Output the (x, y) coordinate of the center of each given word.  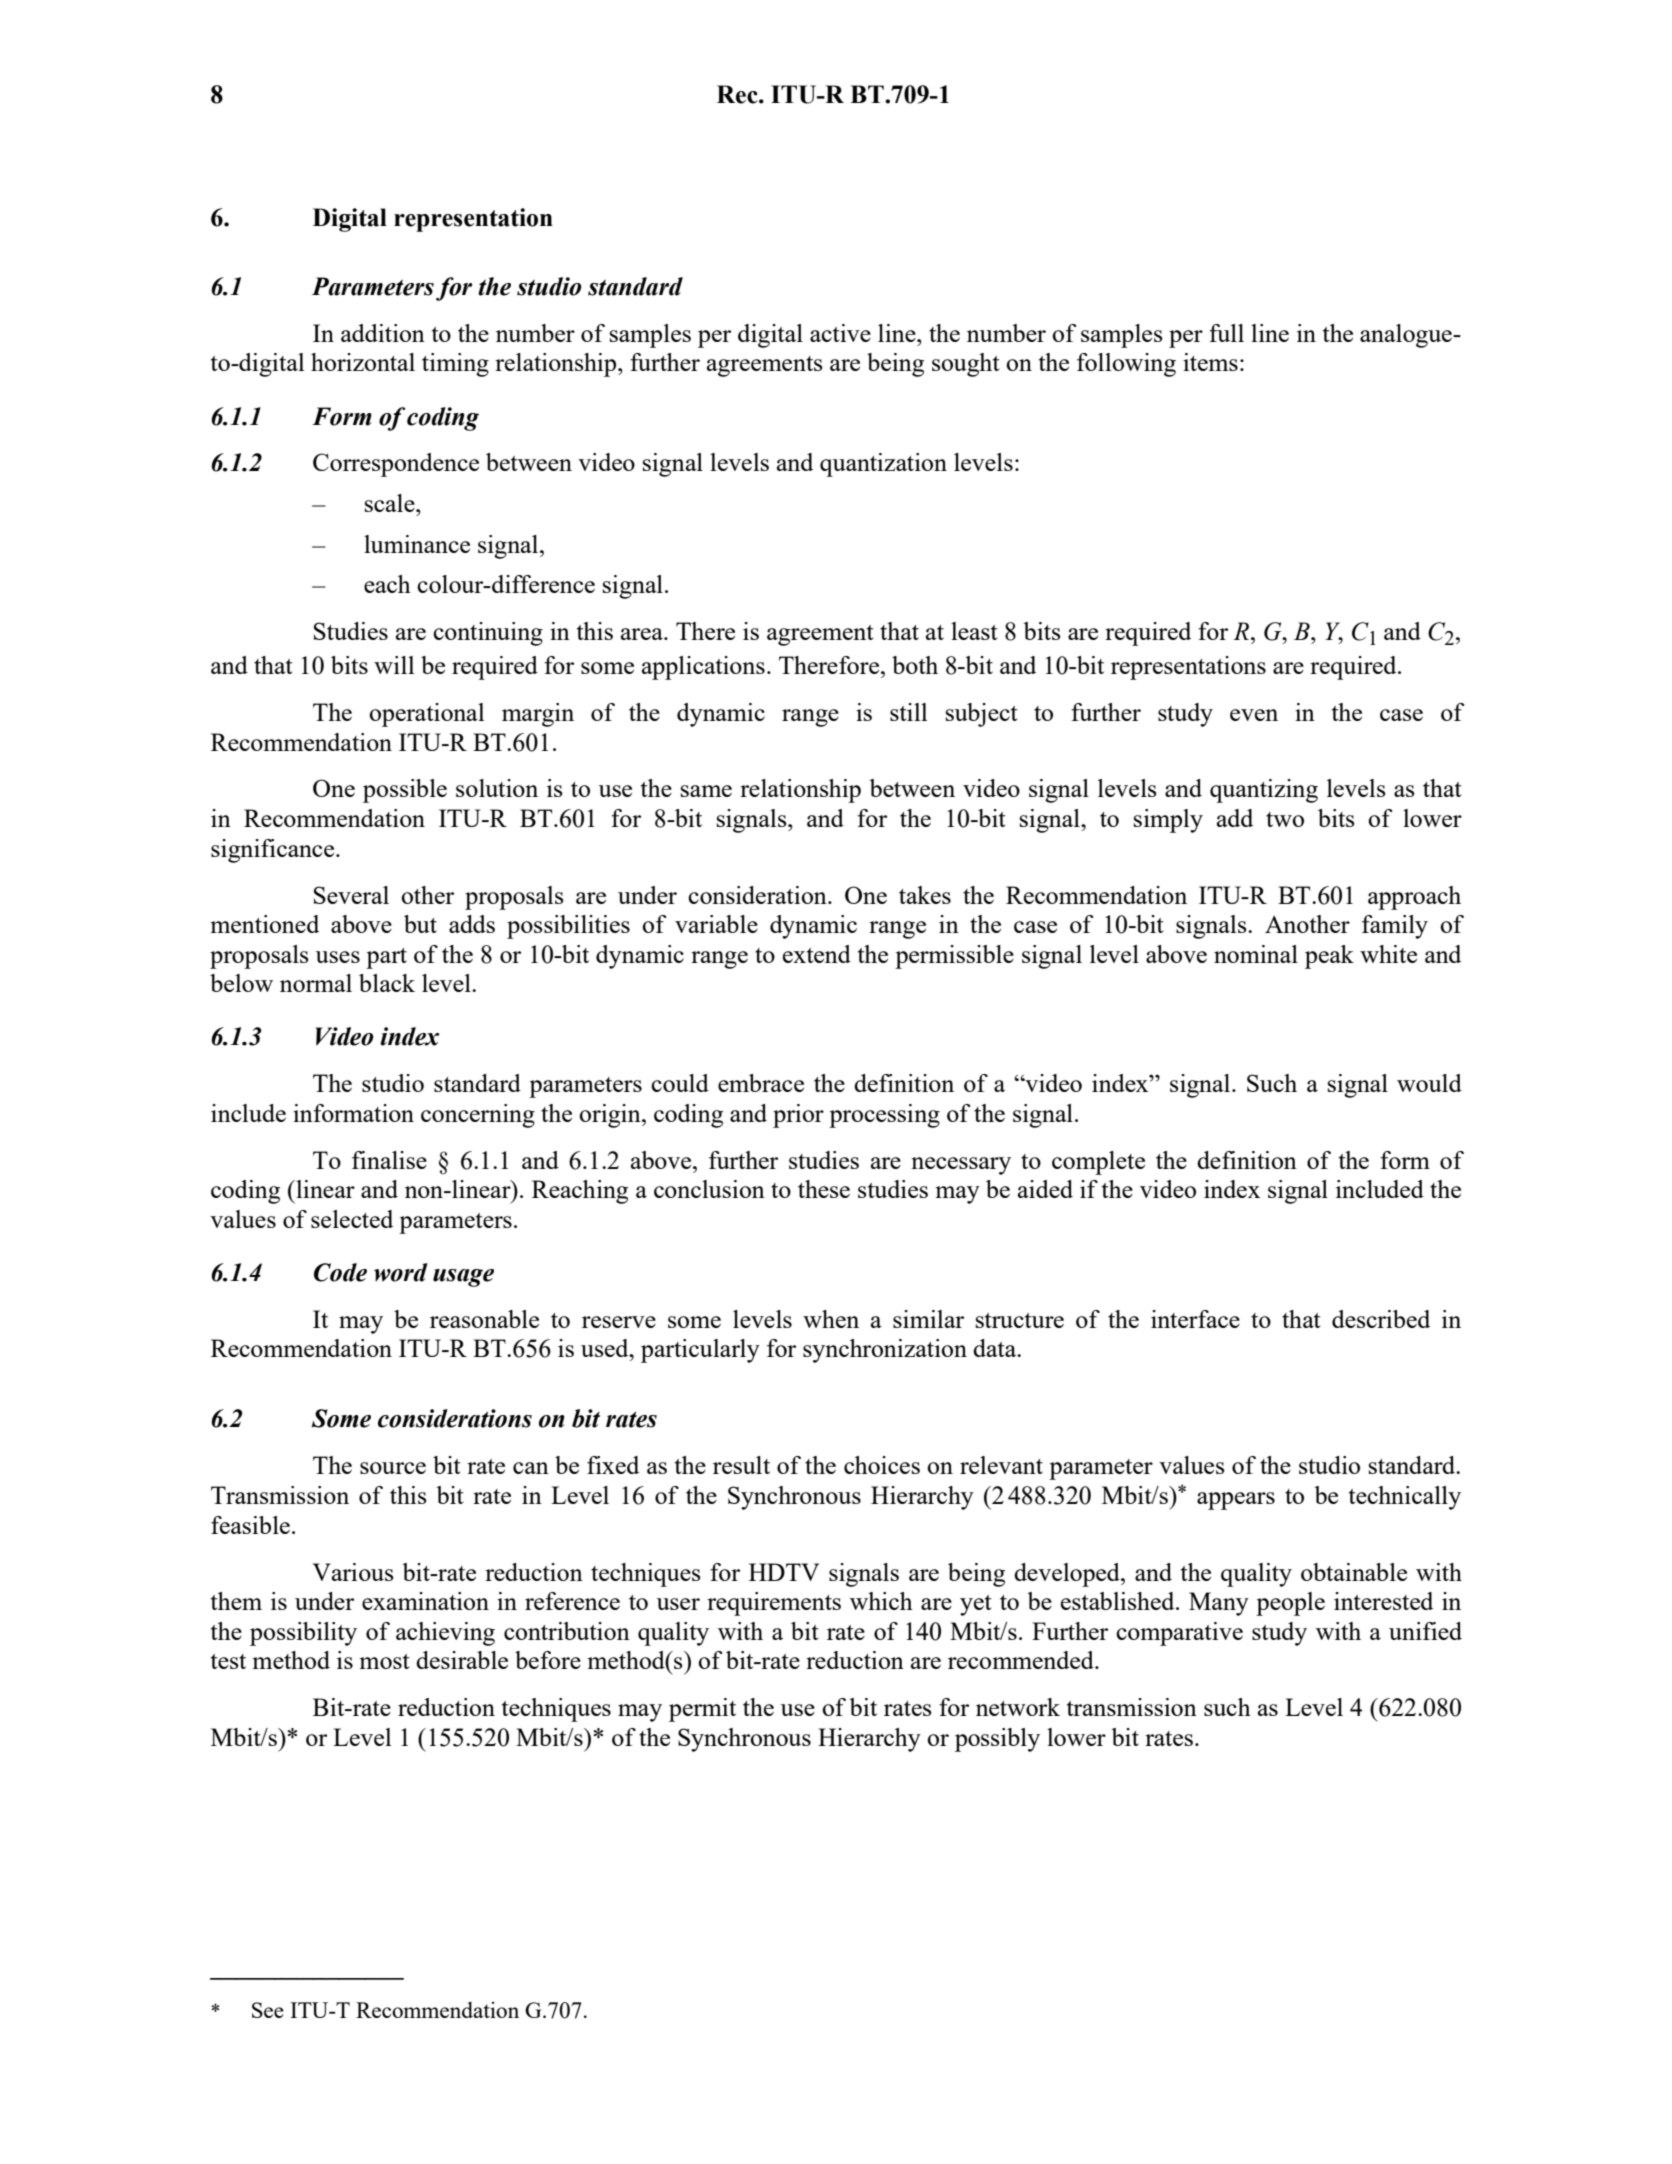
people (1290, 1604)
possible (405, 791)
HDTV (784, 1572)
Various (353, 1572)
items (1210, 362)
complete (1098, 1163)
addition (383, 333)
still (908, 712)
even (1254, 715)
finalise (389, 1160)
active (840, 333)
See (268, 2010)
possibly (997, 1740)
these (824, 1189)
